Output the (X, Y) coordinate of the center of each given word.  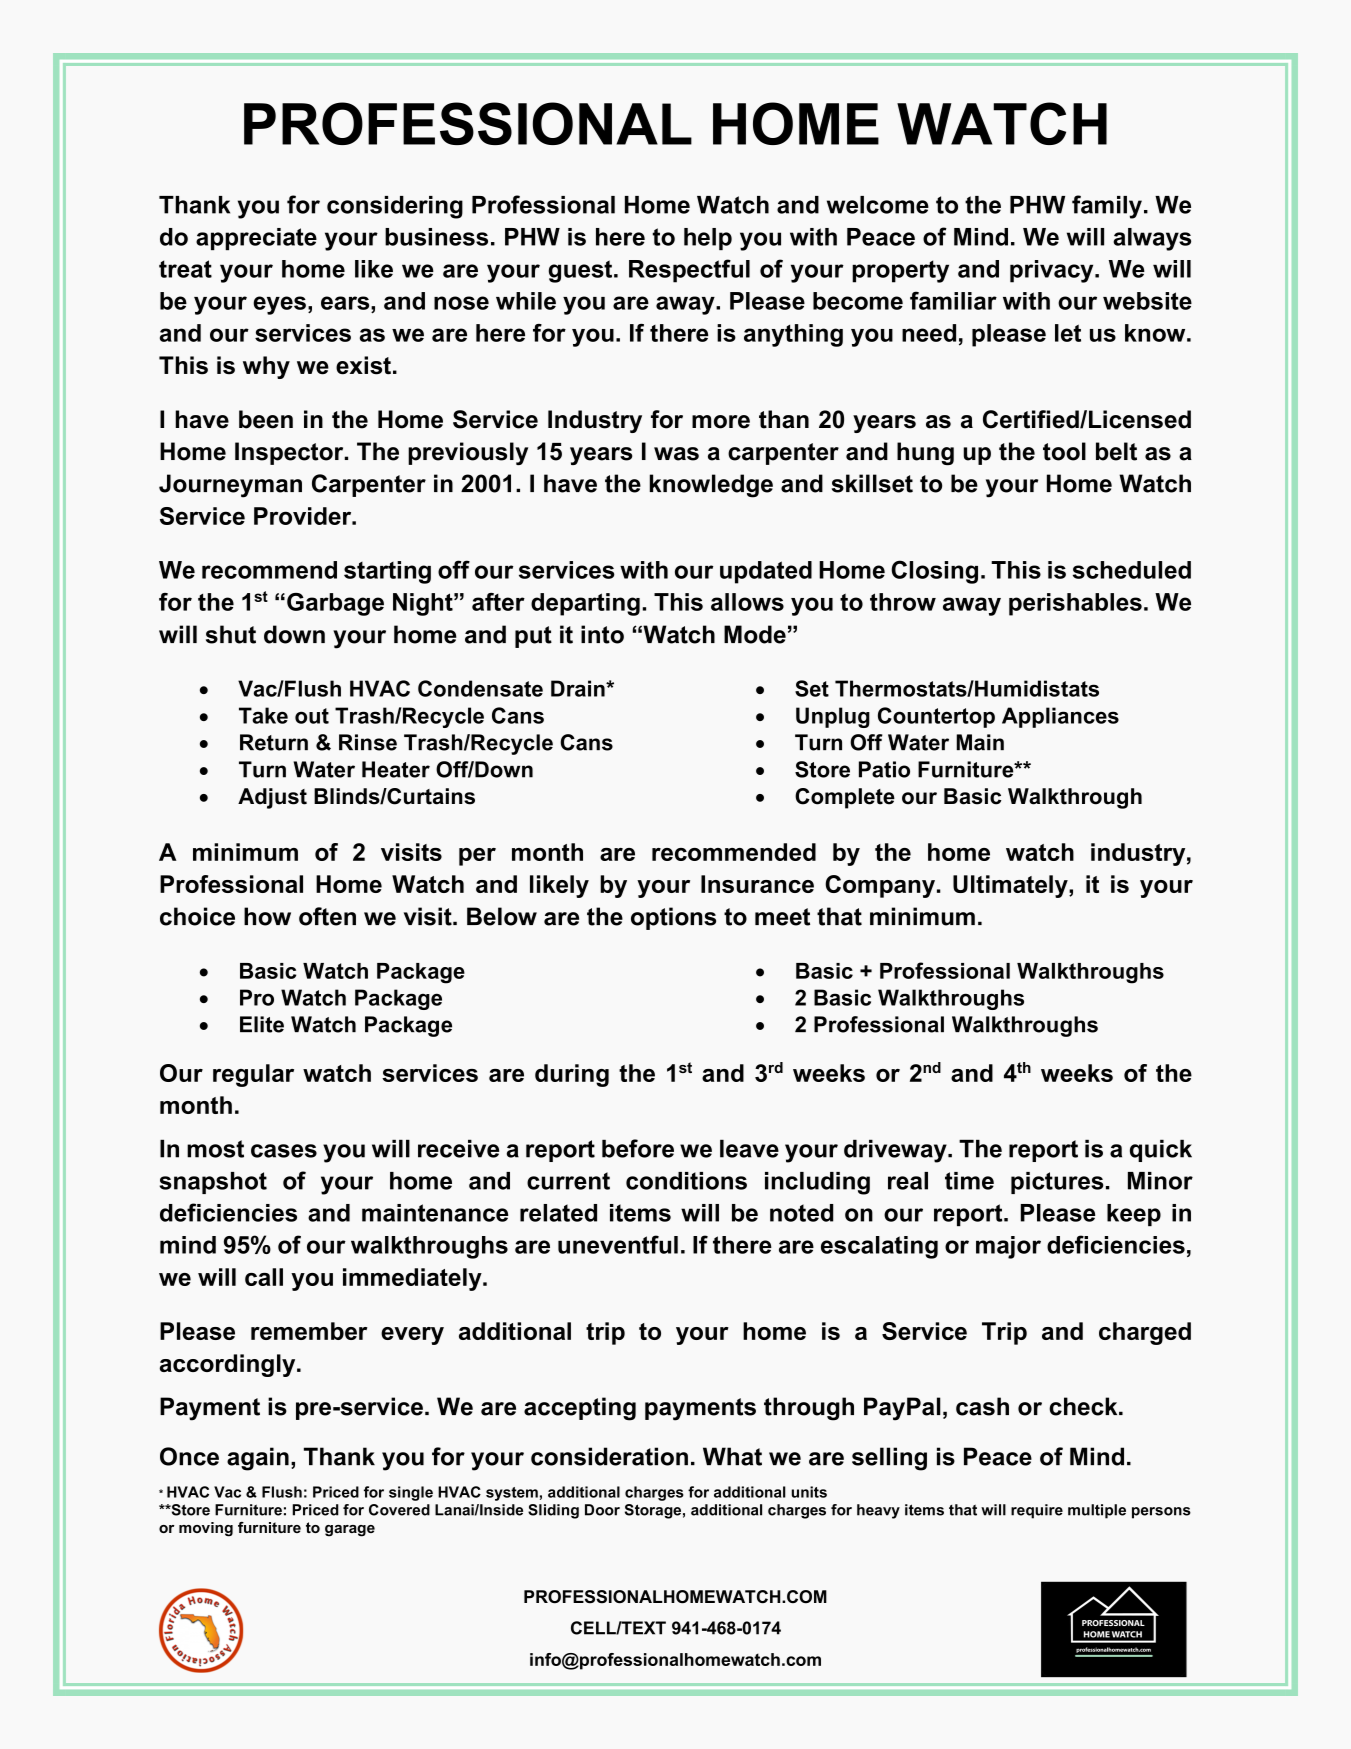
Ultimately (1011, 886)
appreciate (256, 239)
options (673, 918)
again (258, 1459)
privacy (1053, 271)
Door (602, 1510)
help (708, 239)
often (327, 916)
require (1037, 1511)
